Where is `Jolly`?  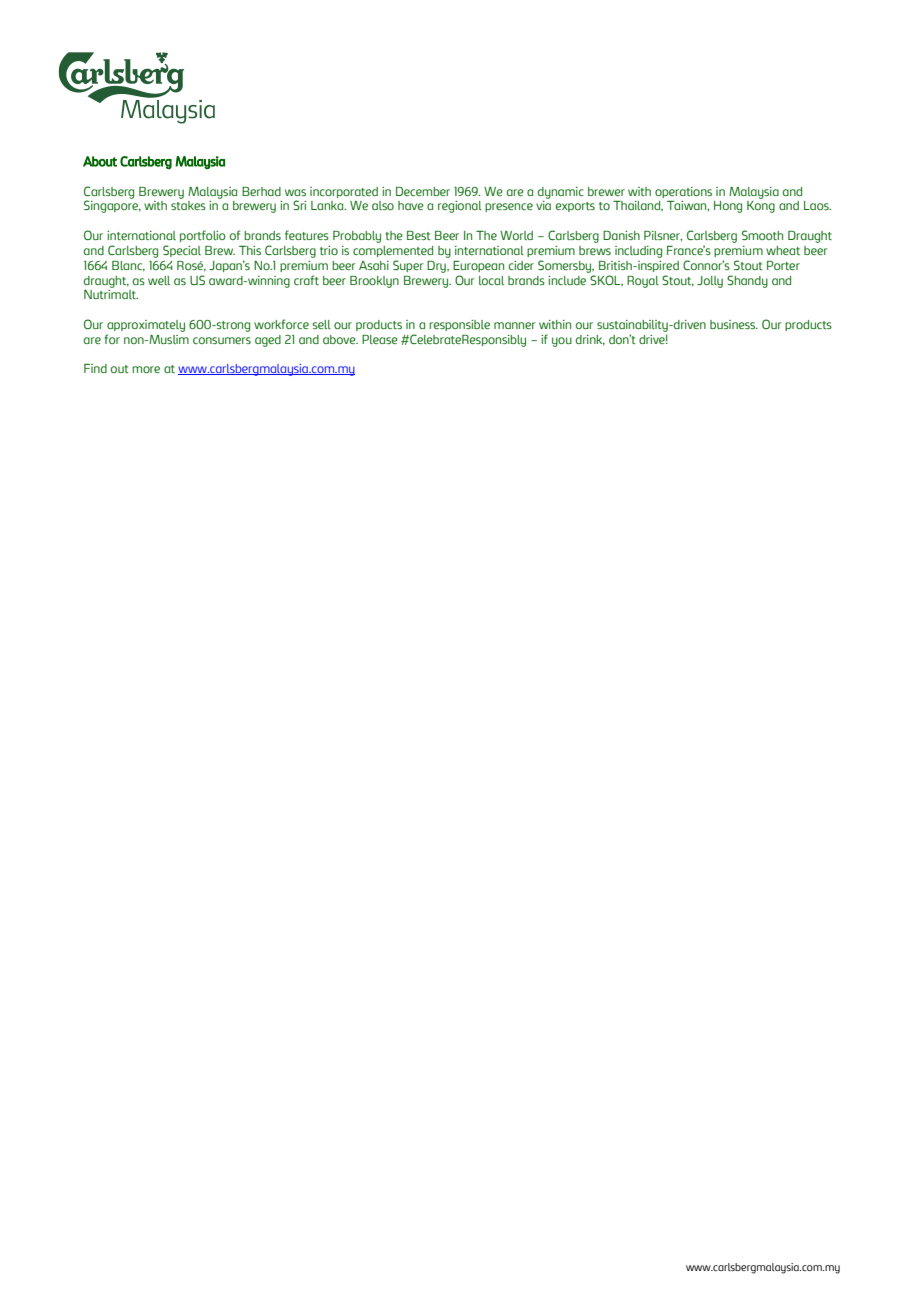
Jolly is located at coordinates (710, 282).
